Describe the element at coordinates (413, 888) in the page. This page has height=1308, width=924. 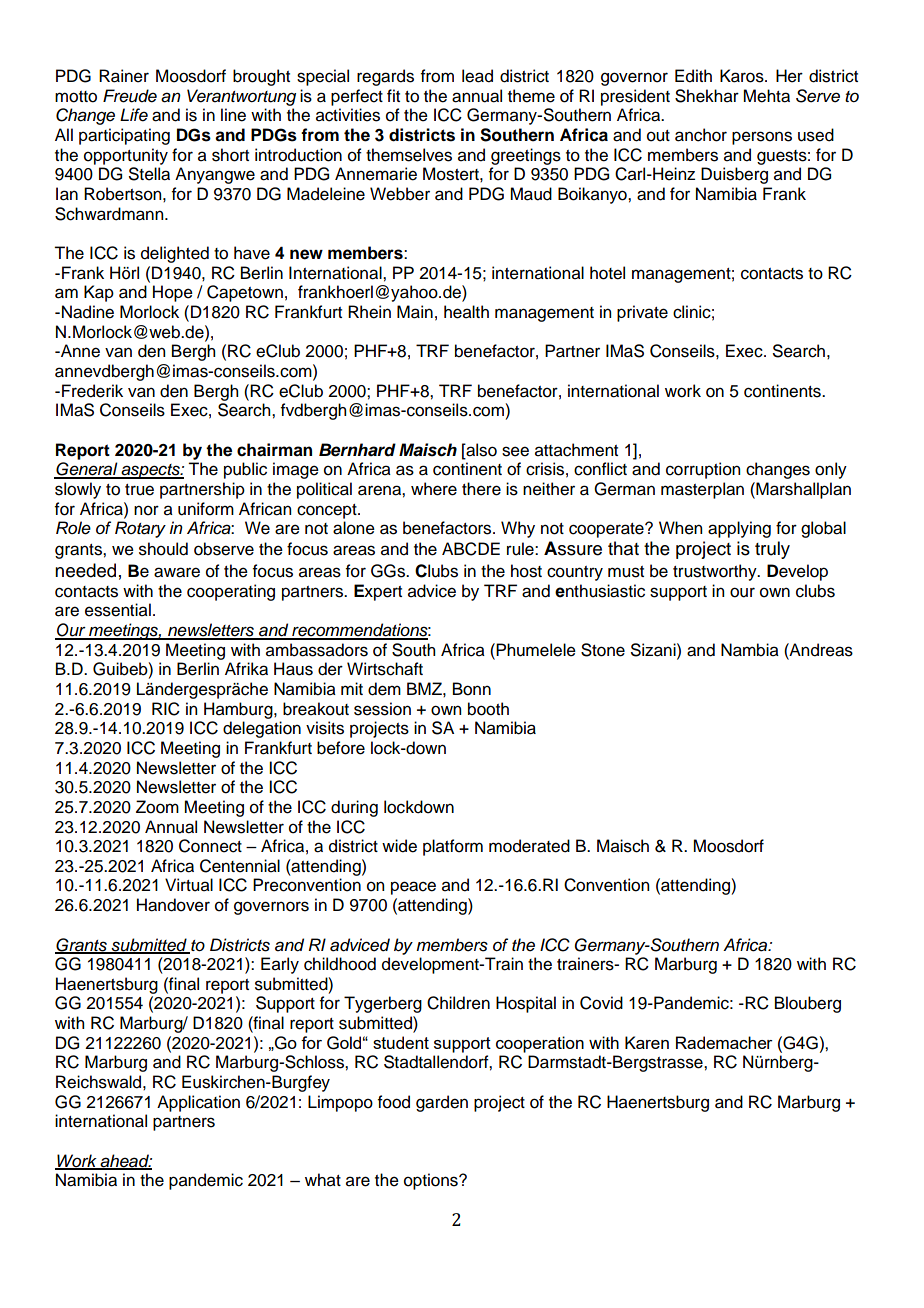
I see `peace` at that location.
